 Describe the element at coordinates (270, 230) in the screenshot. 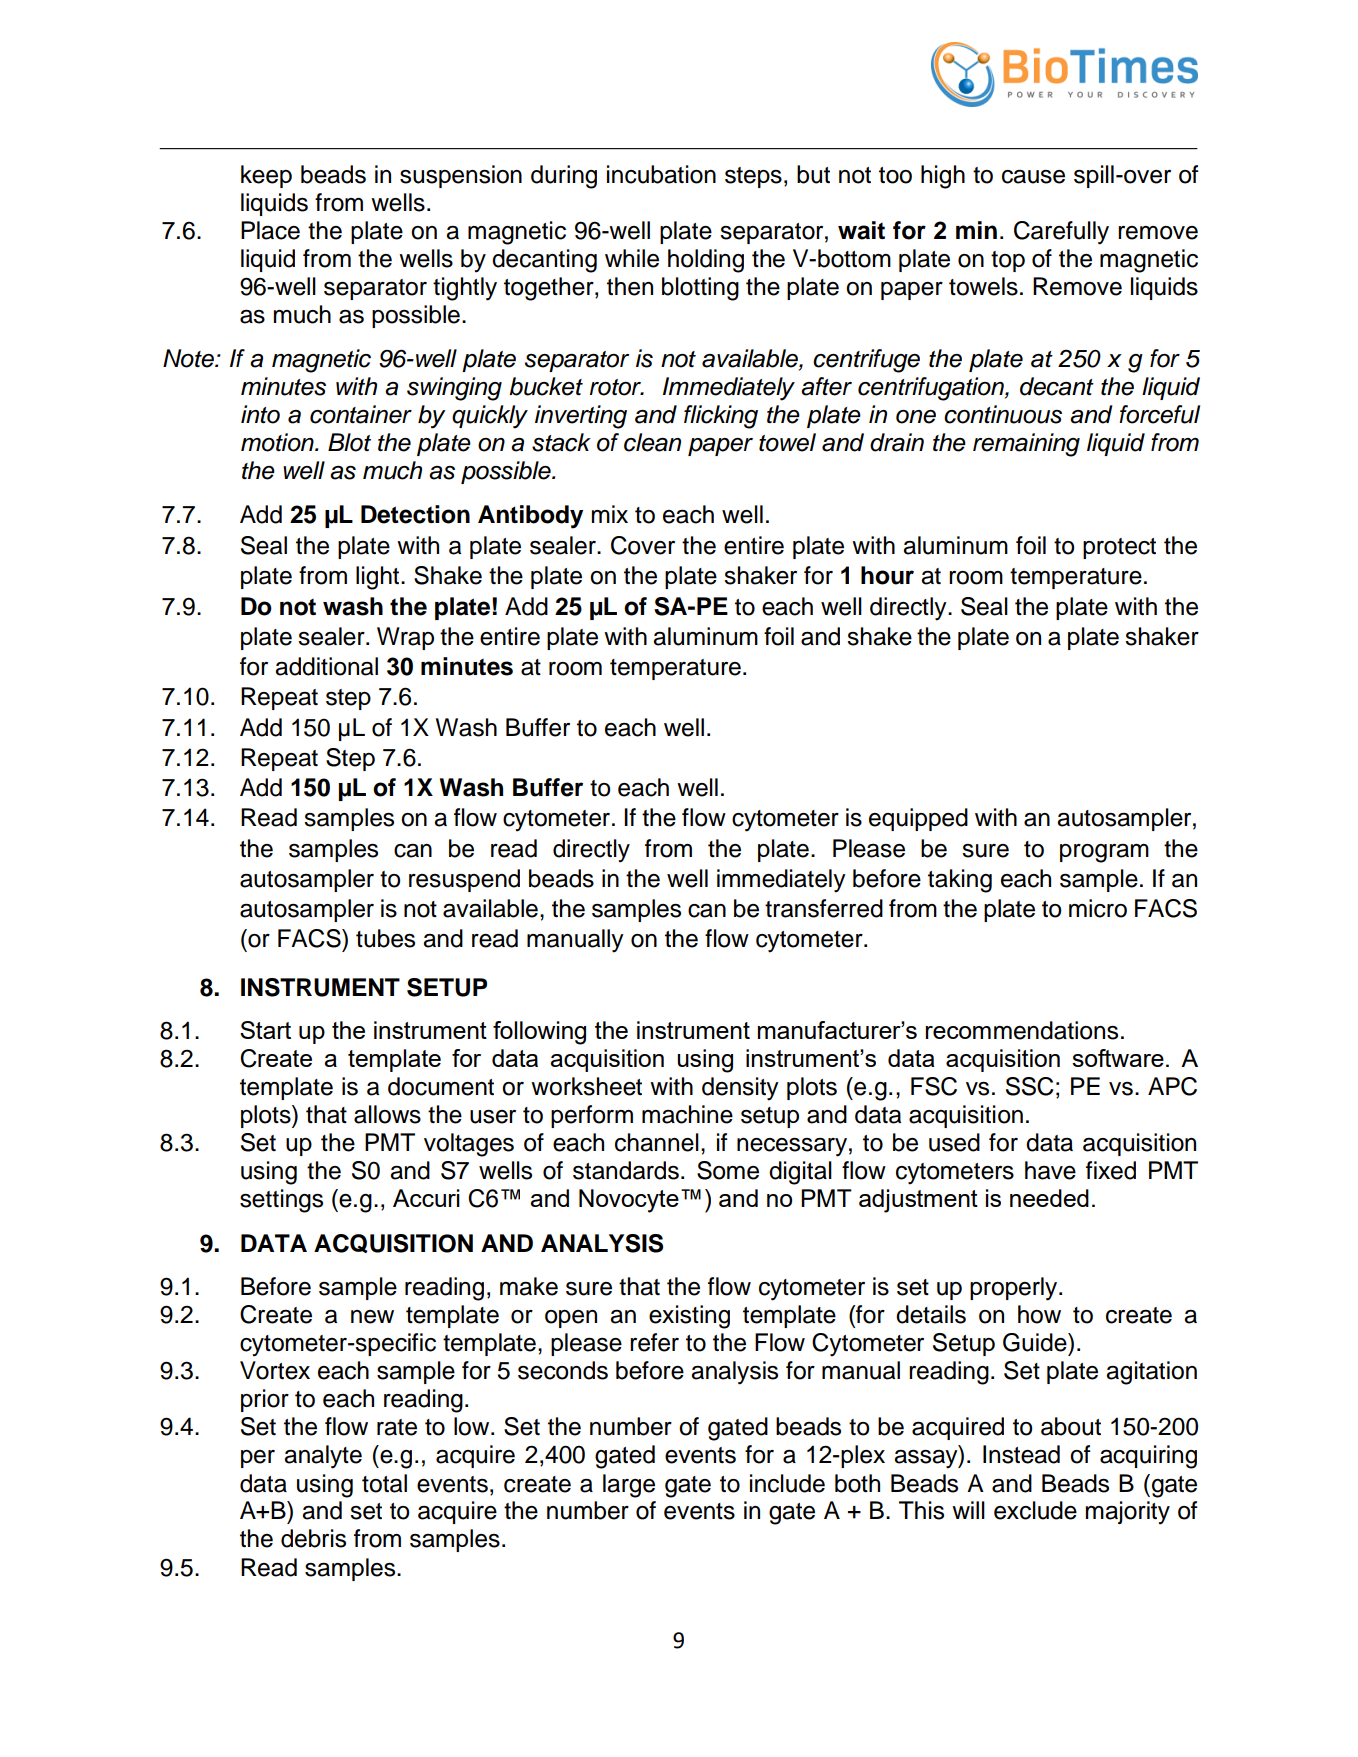

I see `Place` at that location.
